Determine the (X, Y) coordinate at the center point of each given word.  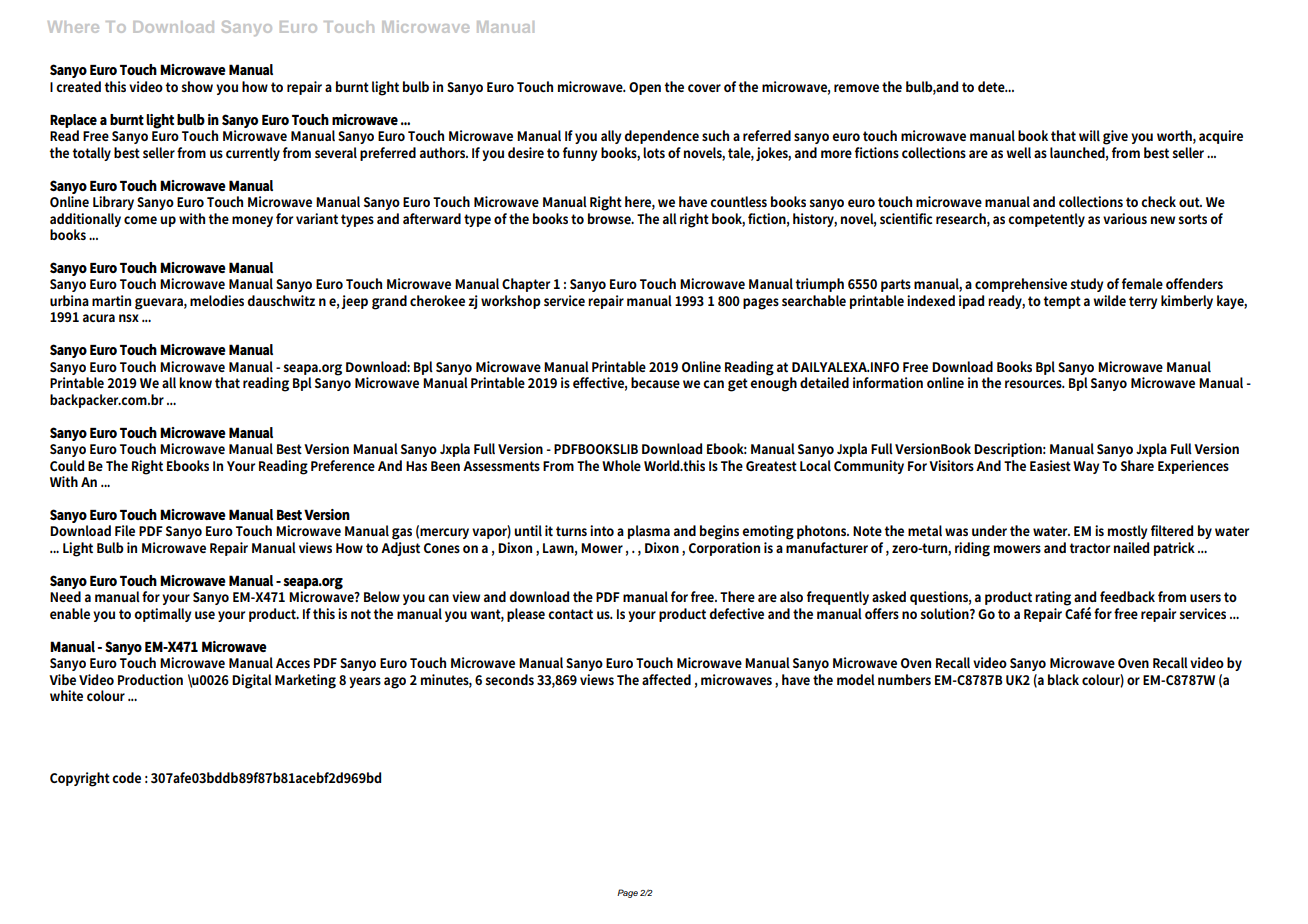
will (1089, 135)
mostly (1127, 532)
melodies (217, 300)
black (1063, 679)
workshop (511, 302)
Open (645, 88)
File (125, 530)
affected (666, 679)
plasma (649, 532)
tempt (1062, 302)
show (197, 86)
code (126, 777)
